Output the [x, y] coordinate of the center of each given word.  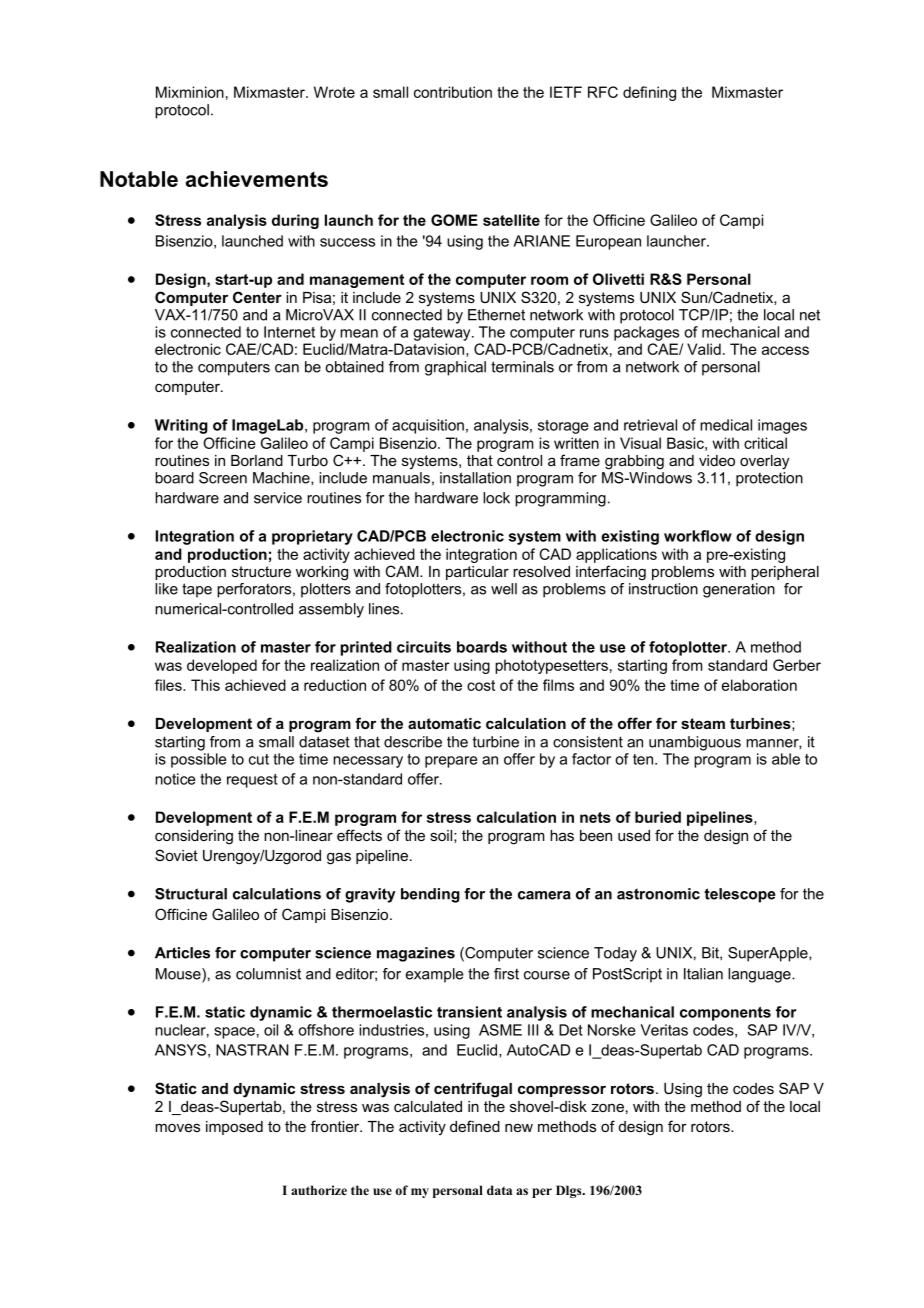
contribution [453, 92]
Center [257, 297]
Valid [704, 349]
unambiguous [695, 743]
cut [259, 759]
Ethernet [496, 315]
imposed [234, 1128]
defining [649, 93]
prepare [451, 762]
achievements [257, 179]
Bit [711, 953]
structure [261, 571]
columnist [268, 974]
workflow [698, 536]
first [506, 974]
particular [477, 573]
